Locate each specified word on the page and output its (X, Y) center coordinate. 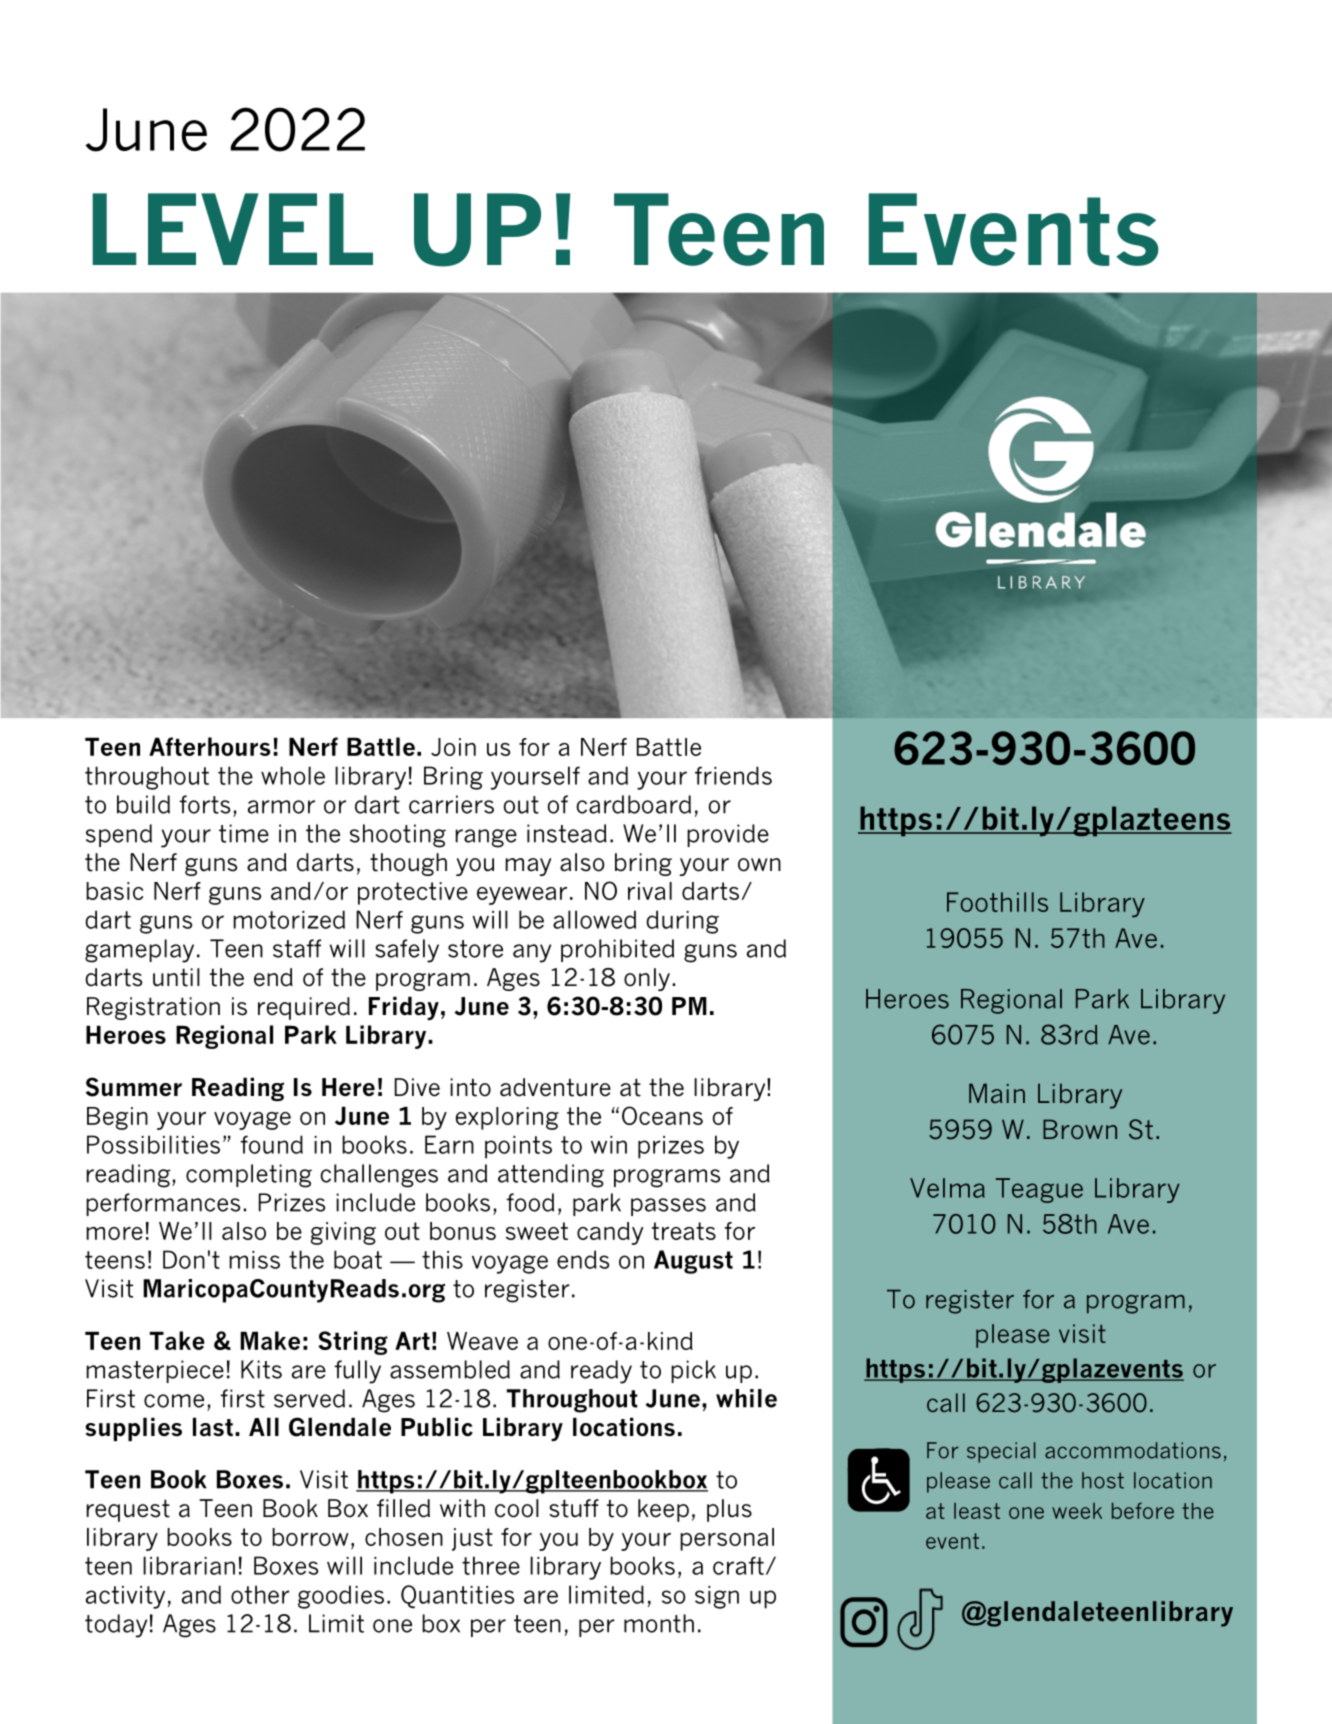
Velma (947, 1188)
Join (453, 747)
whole (293, 775)
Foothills (997, 902)
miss (254, 1260)
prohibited (617, 950)
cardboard (634, 804)
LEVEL (232, 229)
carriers (451, 804)
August (693, 1262)
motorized (289, 919)
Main (997, 1093)
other (260, 1594)
